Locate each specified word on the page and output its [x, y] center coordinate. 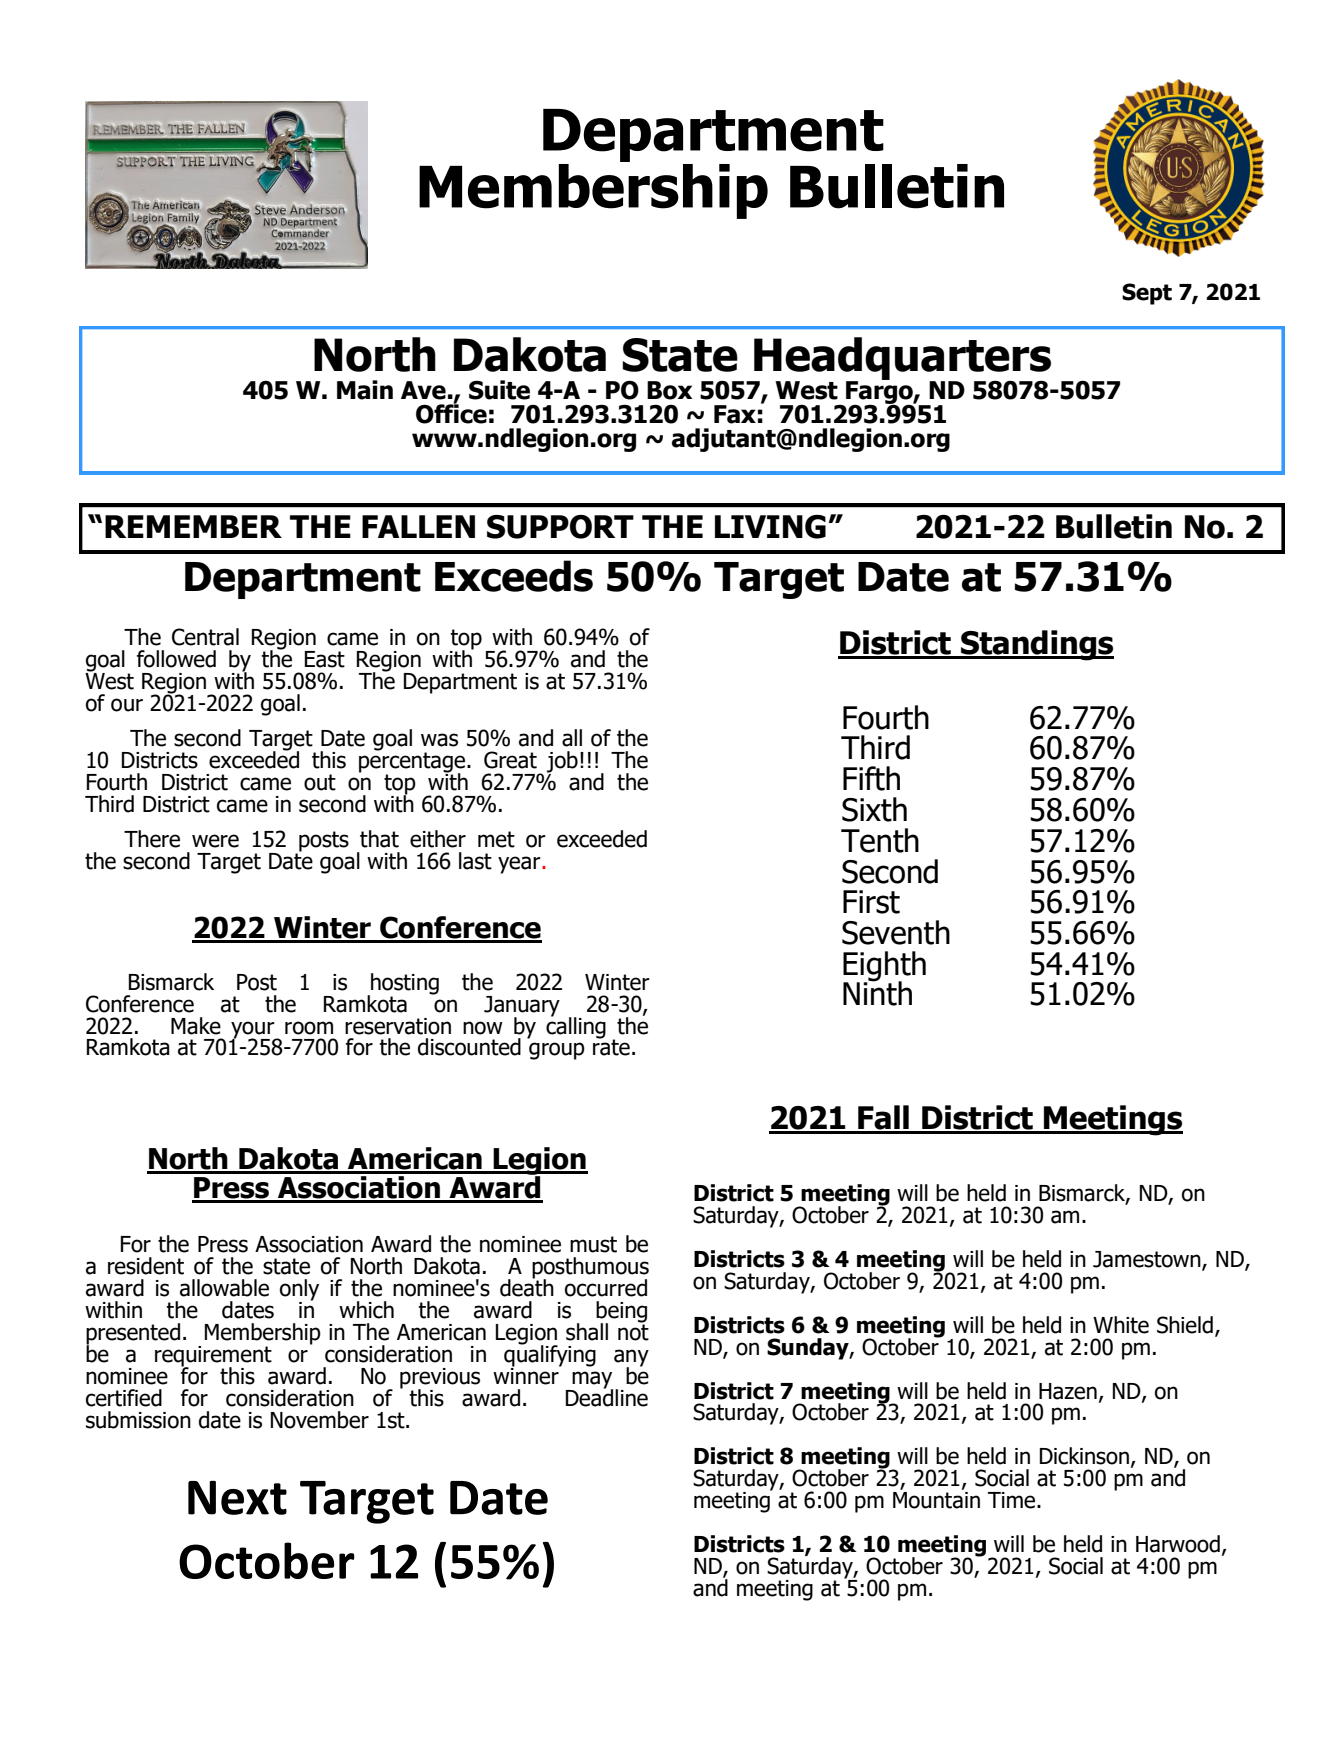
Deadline [607, 1396]
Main [365, 390]
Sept [1147, 294]
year [520, 865]
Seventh [896, 932]
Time [1013, 1500]
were [215, 841]
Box [669, 390]
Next [237, 1497]
